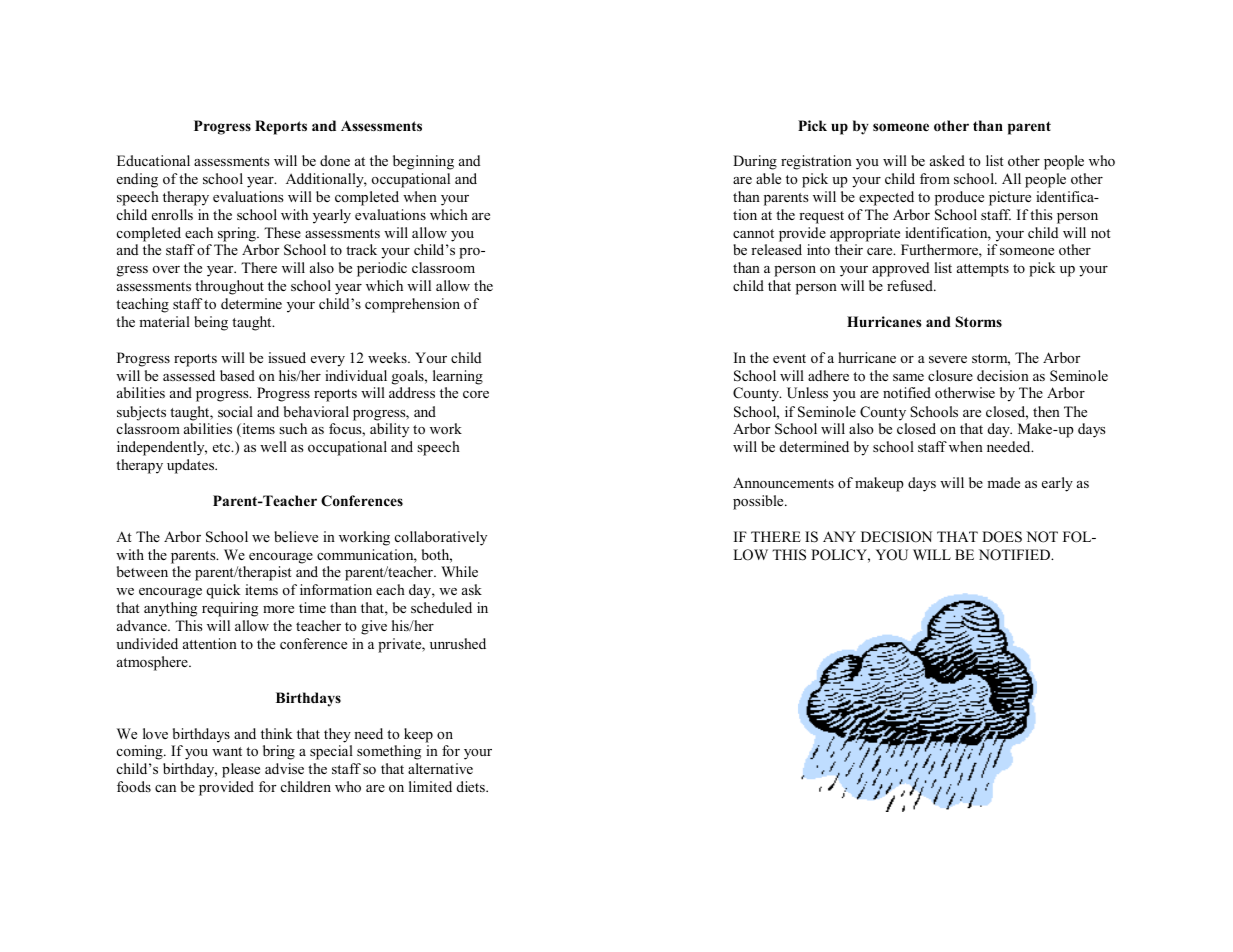 The image size is (1233, 952). Describe the element at coordinates (755, 162) in the screenshot. I see `During` at that location.
